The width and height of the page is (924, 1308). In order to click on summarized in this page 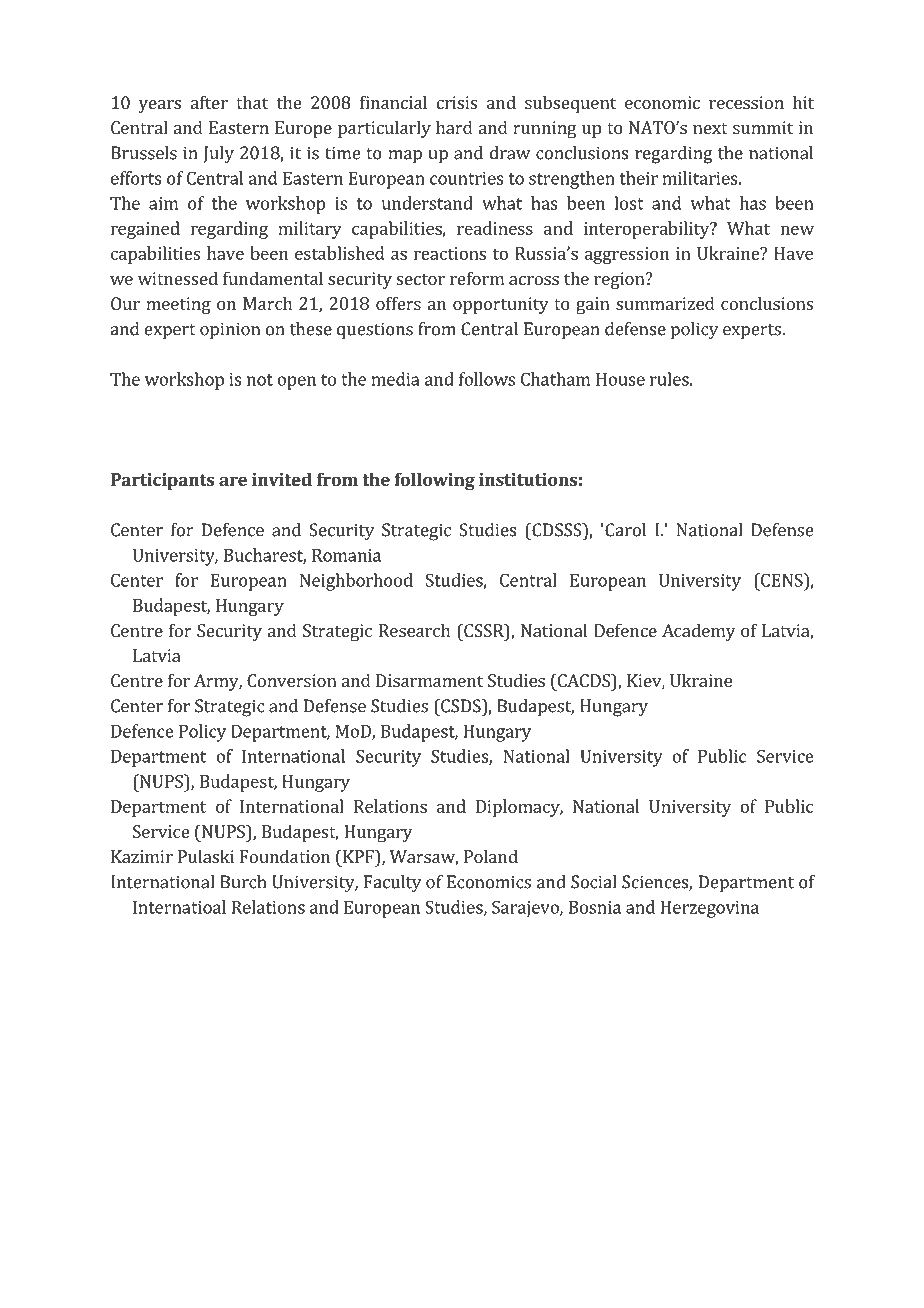, I will do `click(665, 303)`.
